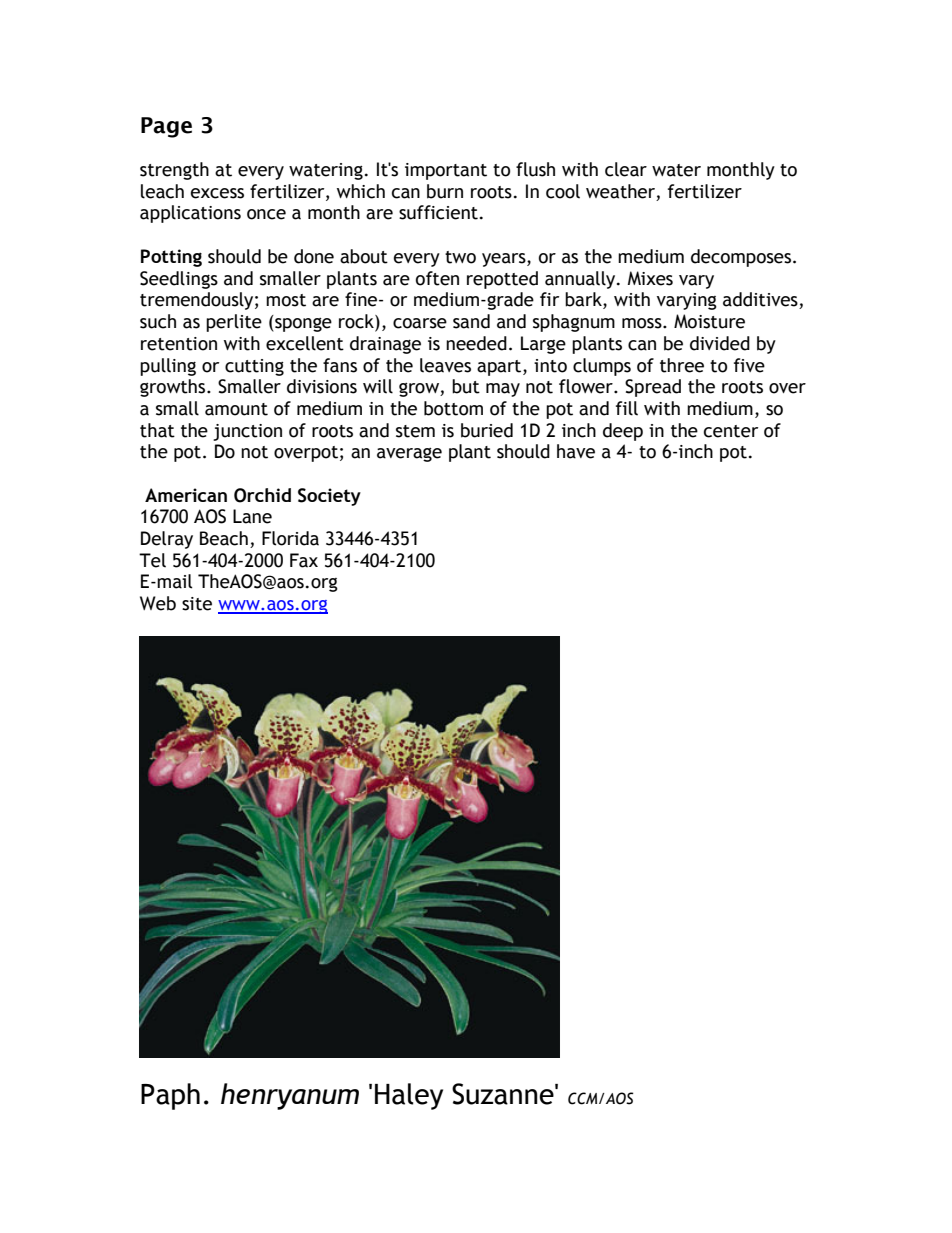  Describe the element at coordinates (731, 431) in the screenshot. I see `center` at that location.
